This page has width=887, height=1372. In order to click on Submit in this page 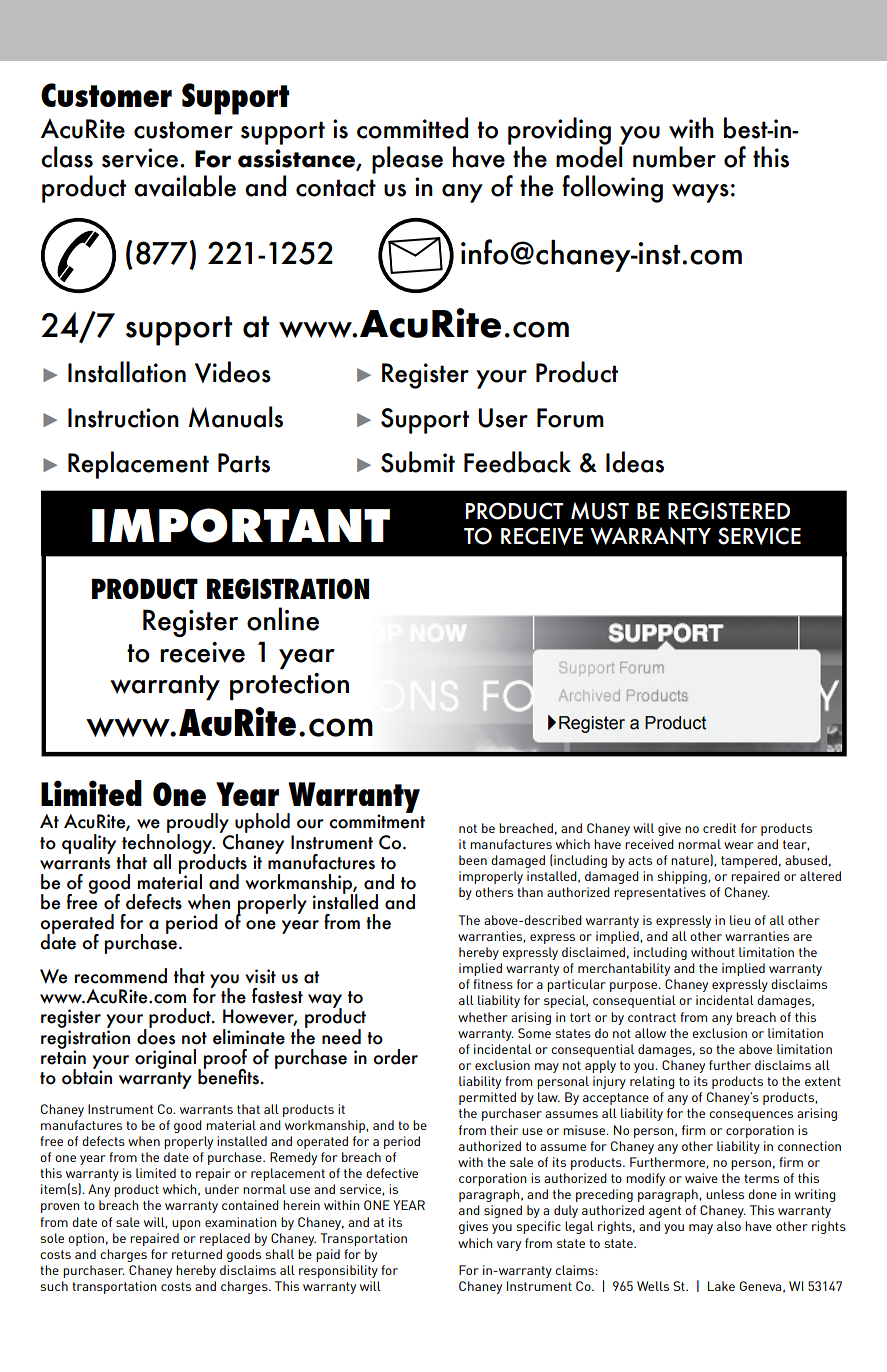, I will do `click(418, 462)`.
